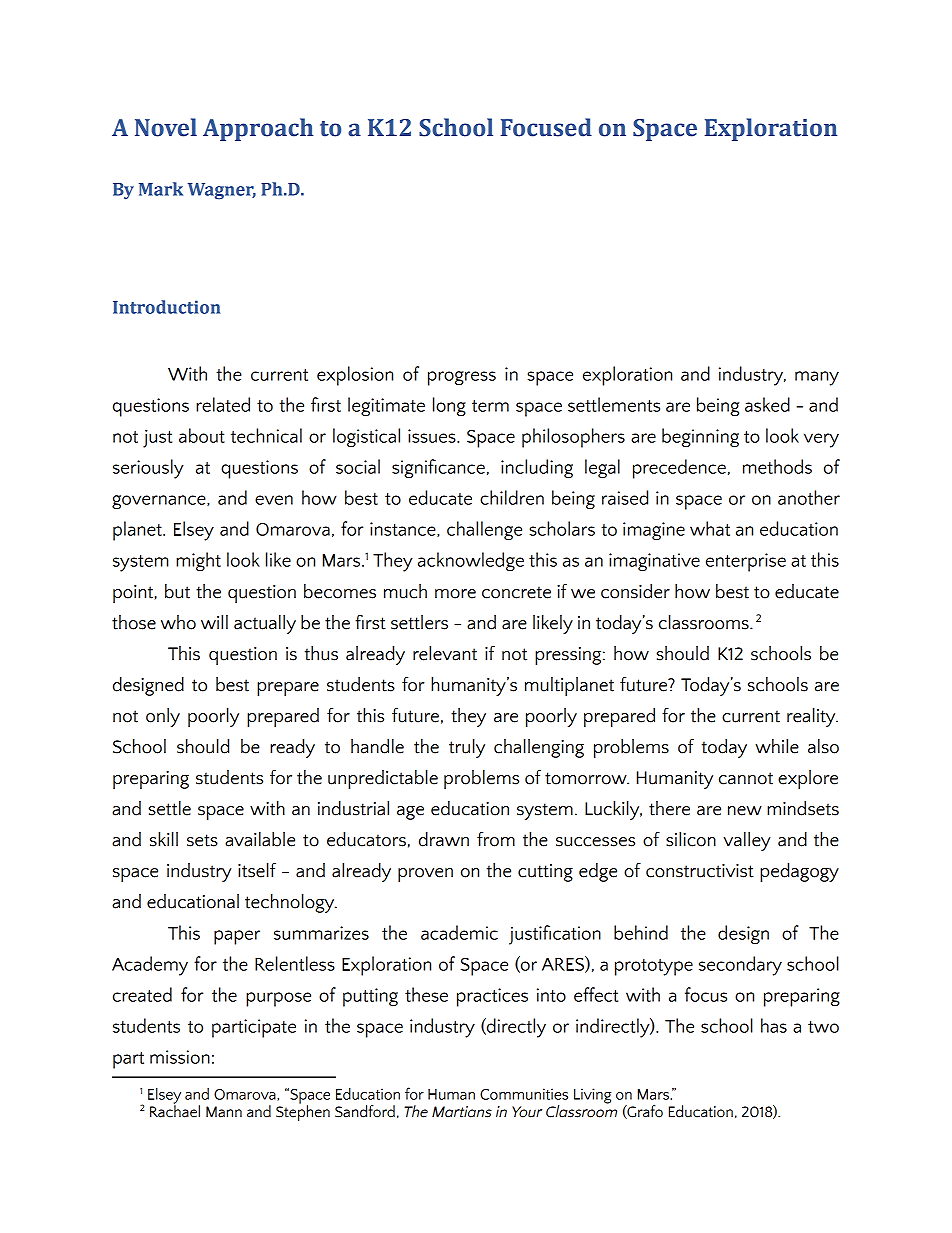  I want to click on related, so click(223, 404).
